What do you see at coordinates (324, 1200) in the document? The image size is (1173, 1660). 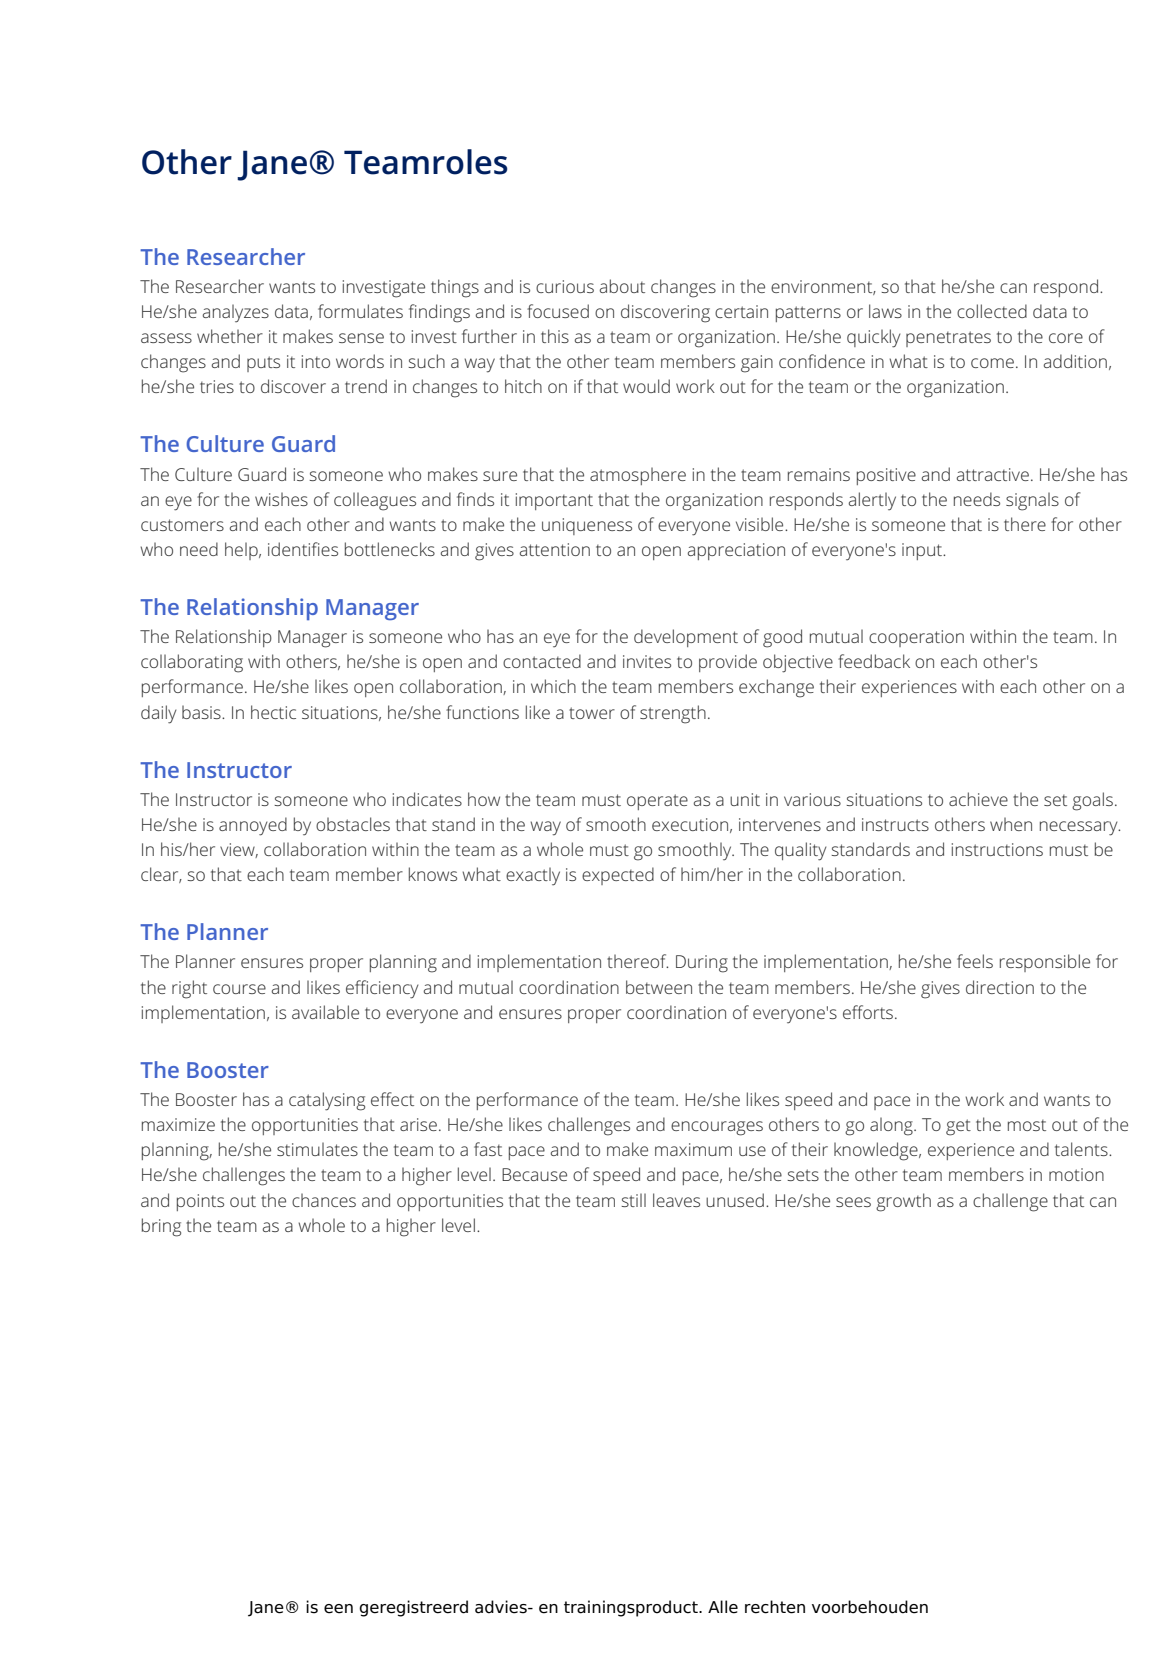 I see `chances` at bounding box center [324, 1200].
